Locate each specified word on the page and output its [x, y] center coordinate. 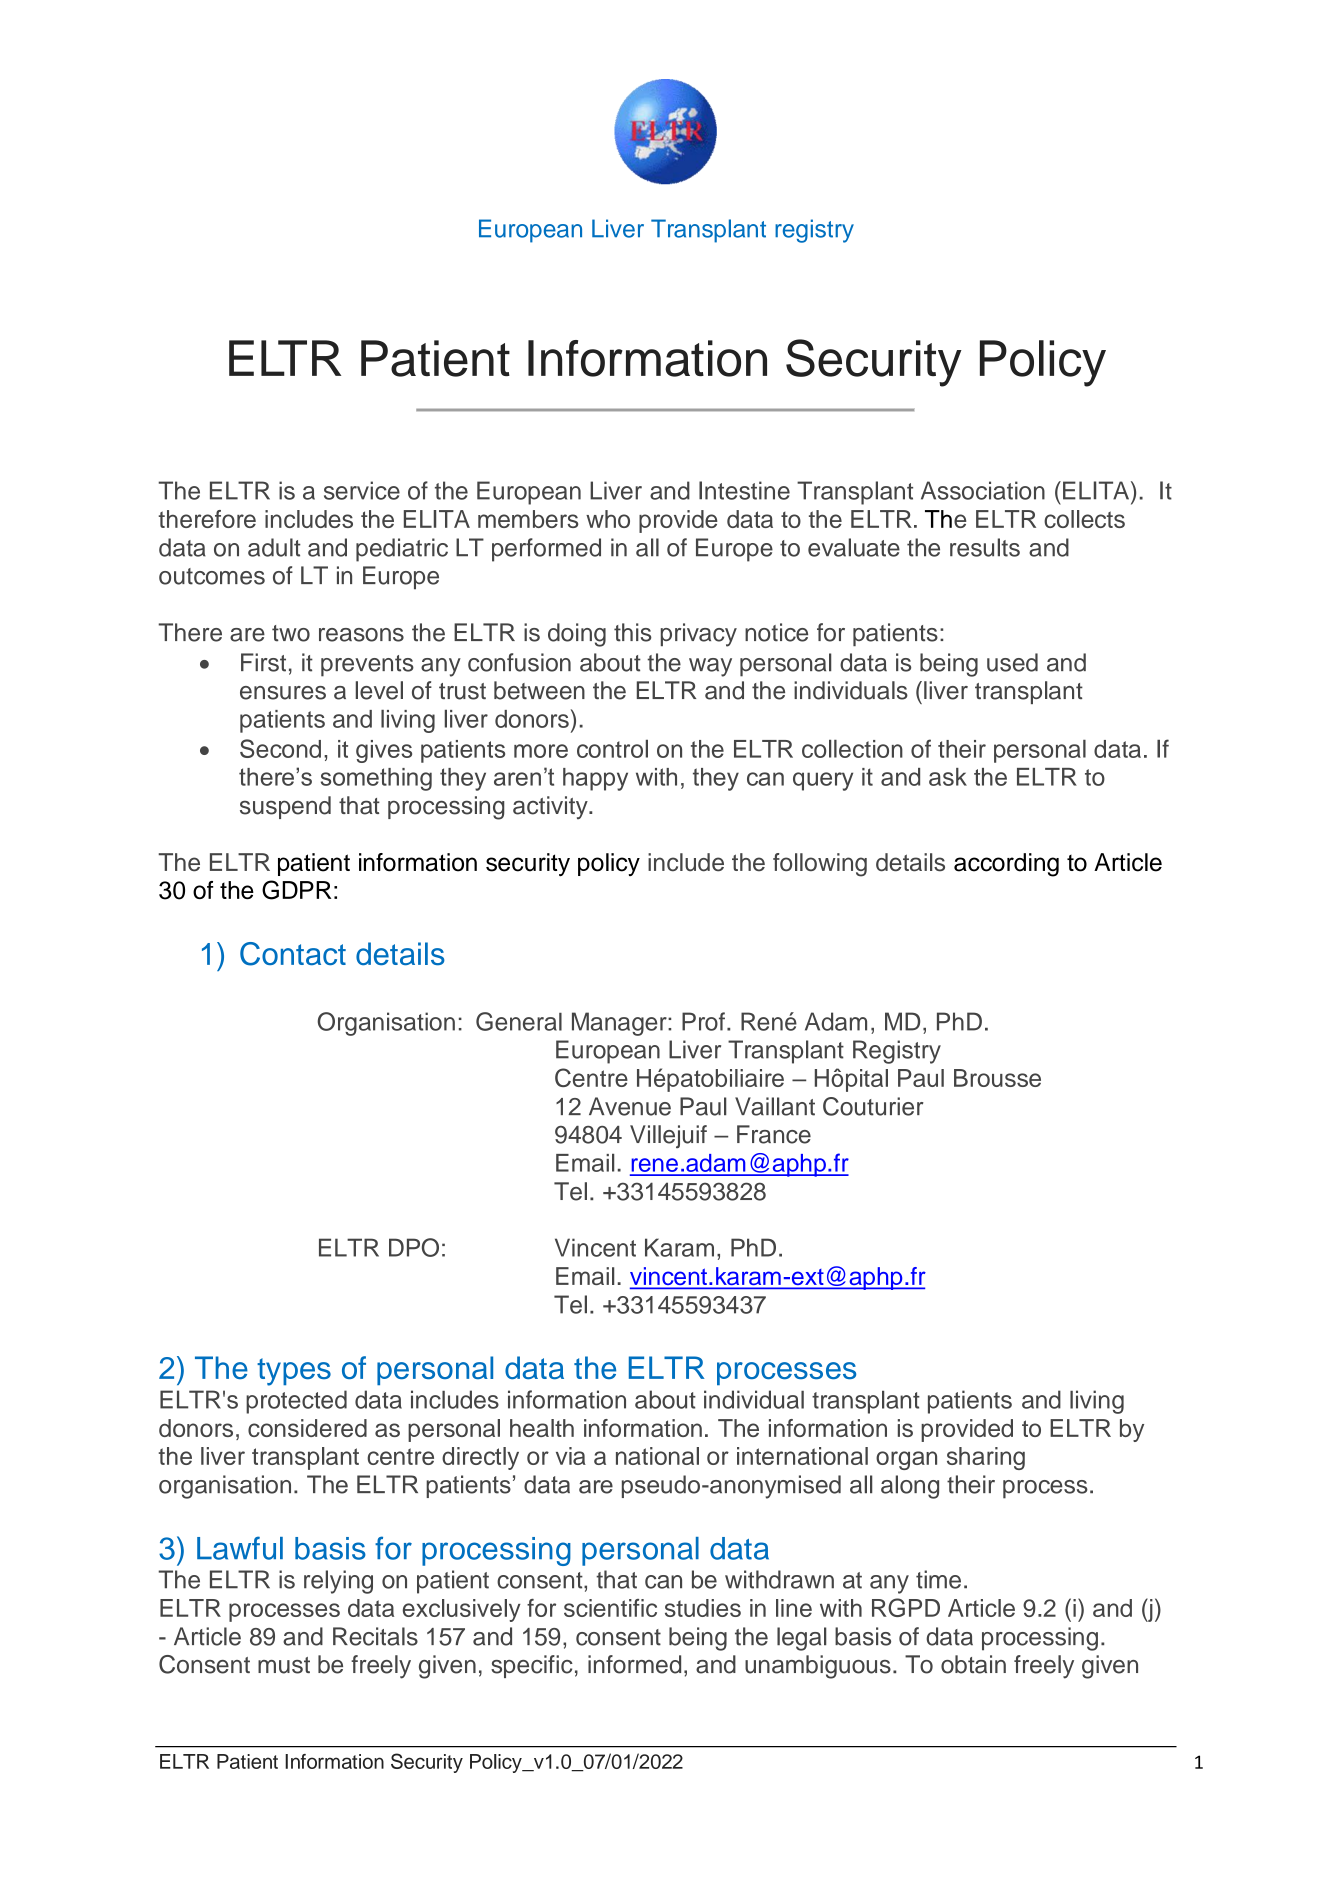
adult [274, 547]
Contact [293, 954]
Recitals [375, 1636]
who [608, 519]
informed [634, 1664]
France [774, 1134]
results [985, 547]
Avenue [630, 1106]
